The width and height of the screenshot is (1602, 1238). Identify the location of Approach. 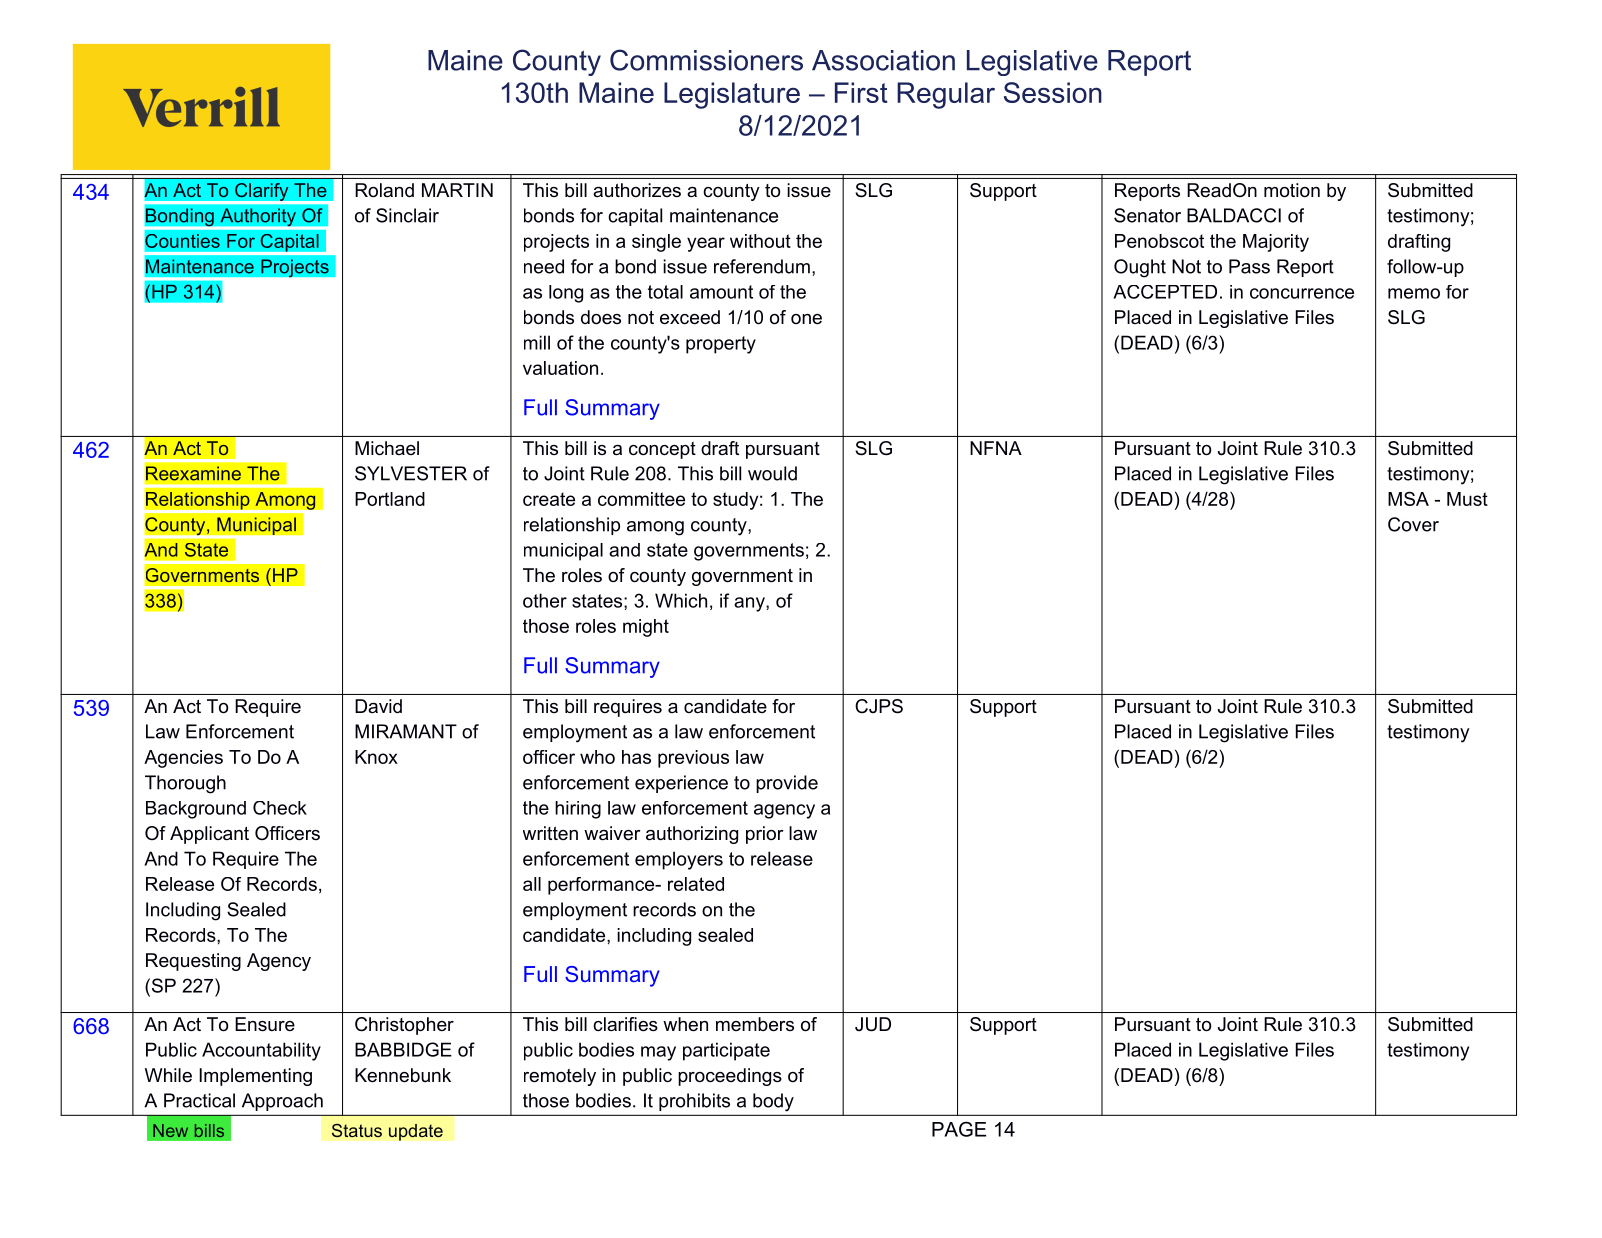
(282, 1102).
